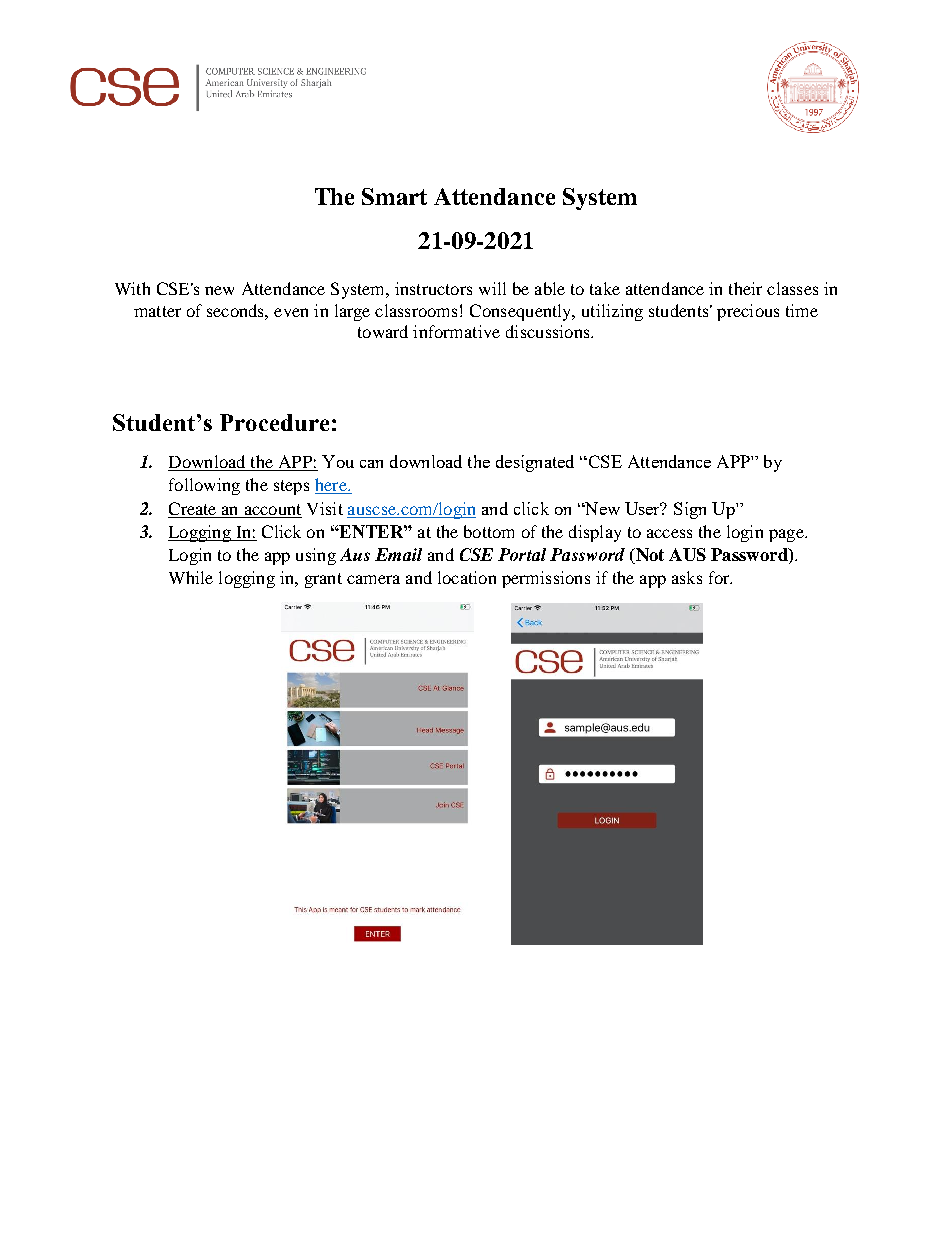  I want to click on informative, so click(456, 331).
